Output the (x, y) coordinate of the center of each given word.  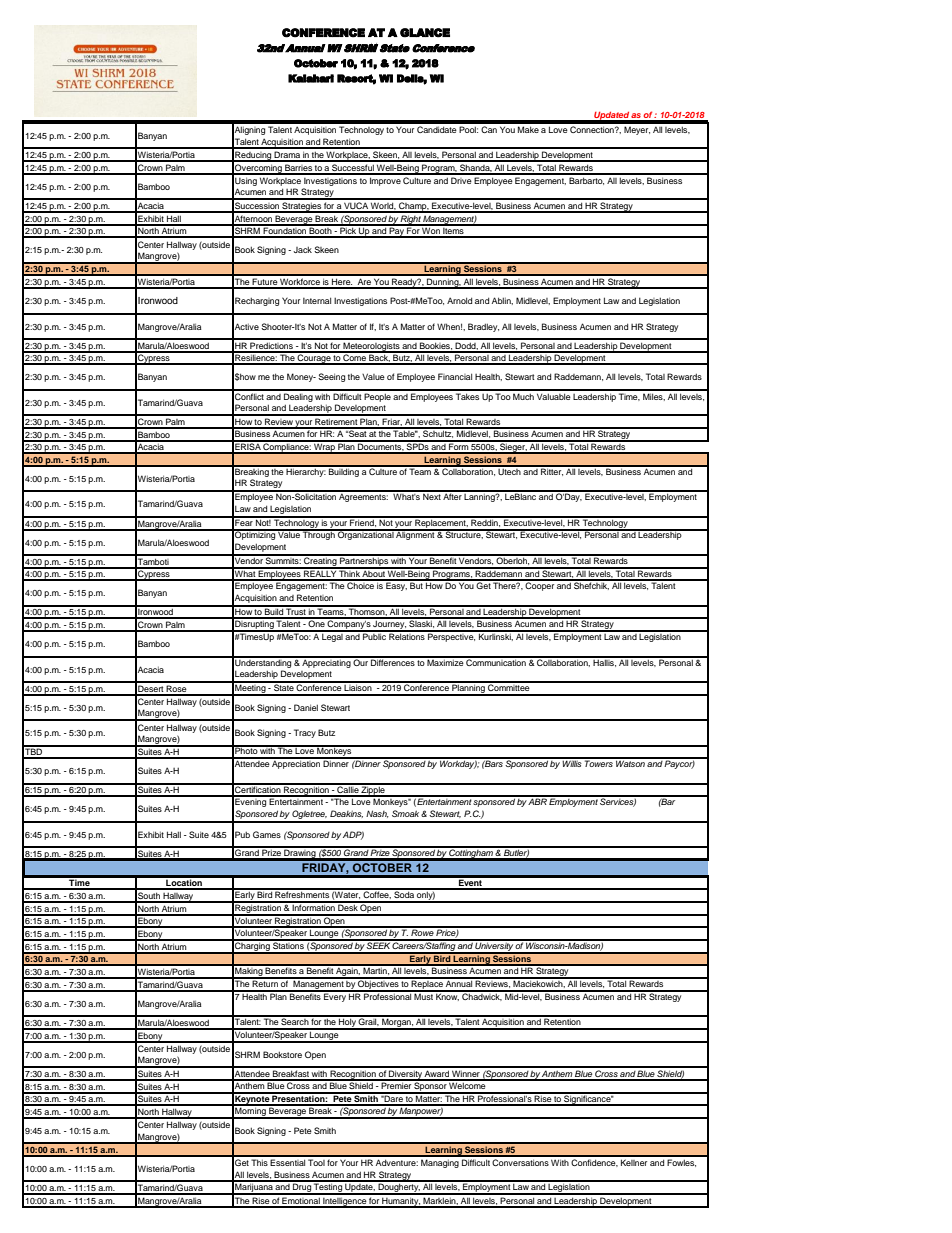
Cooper (540, 585)
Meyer (637, 130)
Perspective (451, 636)
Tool (316, 1162)
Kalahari (311, 78)
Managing (440, 1163)
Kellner (634, 1162)
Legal (332, 636)
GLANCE (425, 33)
